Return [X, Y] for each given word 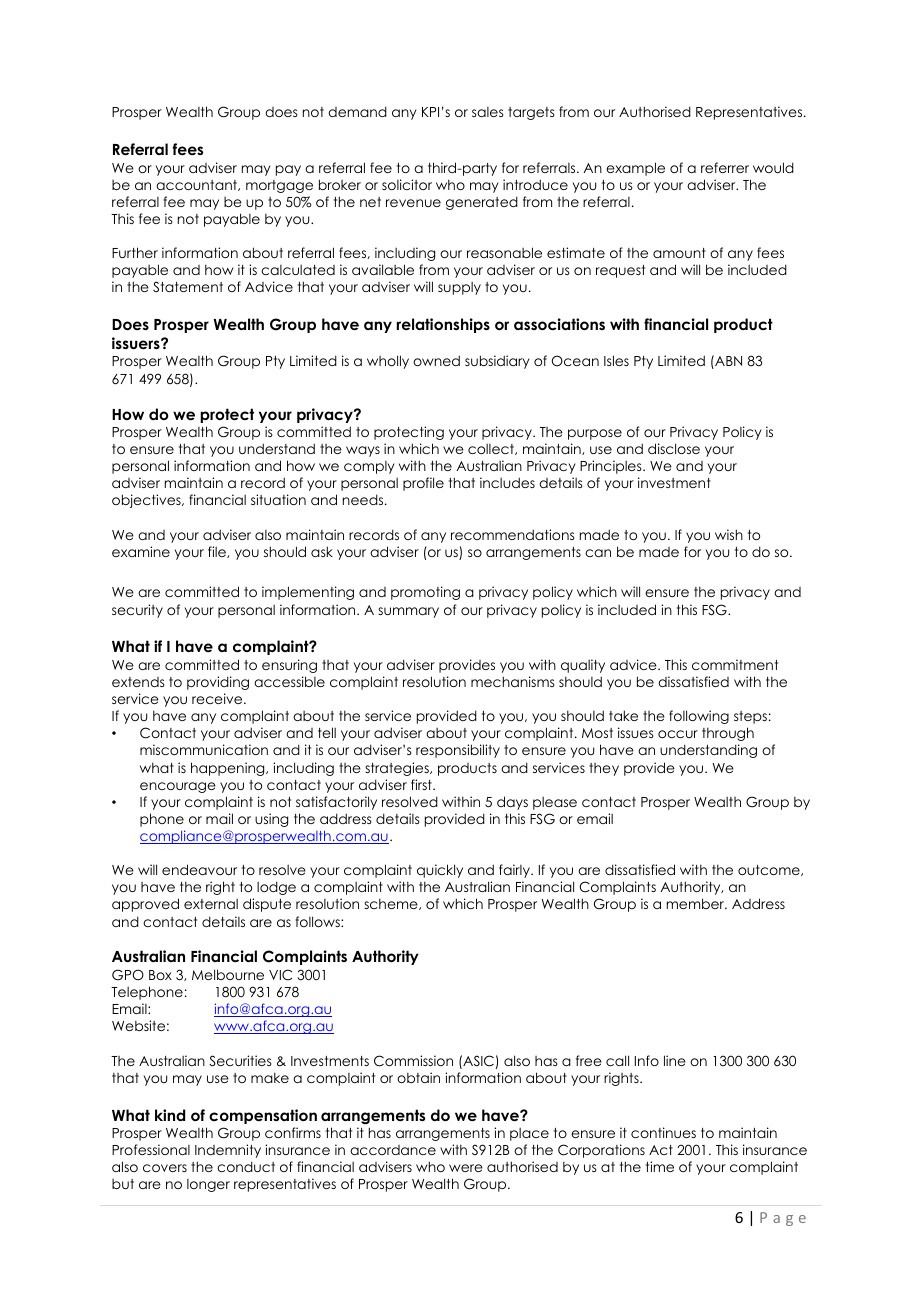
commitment [735, 664]
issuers [137, 343]
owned [436, 360]
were [466, 1168]
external [211, 904]
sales [488, 112]
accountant [197, 185]
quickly [440, 871]
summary [408, 612]
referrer [725, 167]
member [697, 903]
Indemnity [228, 1151]
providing [218, 683]
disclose [674, 448]
